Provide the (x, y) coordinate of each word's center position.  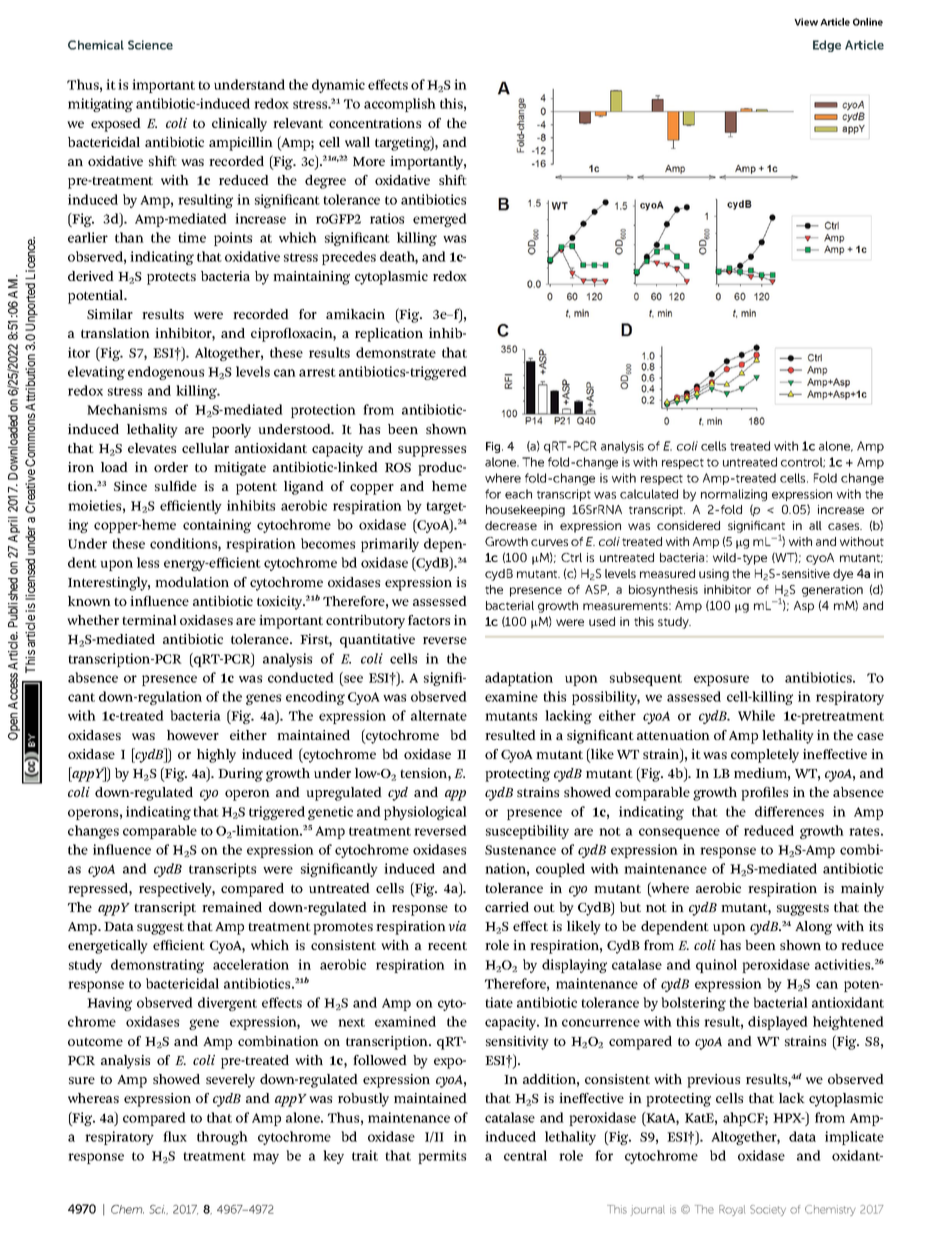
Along (813, 928)
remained (232, 907)
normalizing (734, 495)
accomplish (400, 105)
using (714, 575)
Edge (827, 46)
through (222, 1138)
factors (429, 620)
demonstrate (396, 352)
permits (442, 1157)
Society (768, 1210)
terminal (149, 620)
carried (507, 907)
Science (150, 45)
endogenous (166, 373)
